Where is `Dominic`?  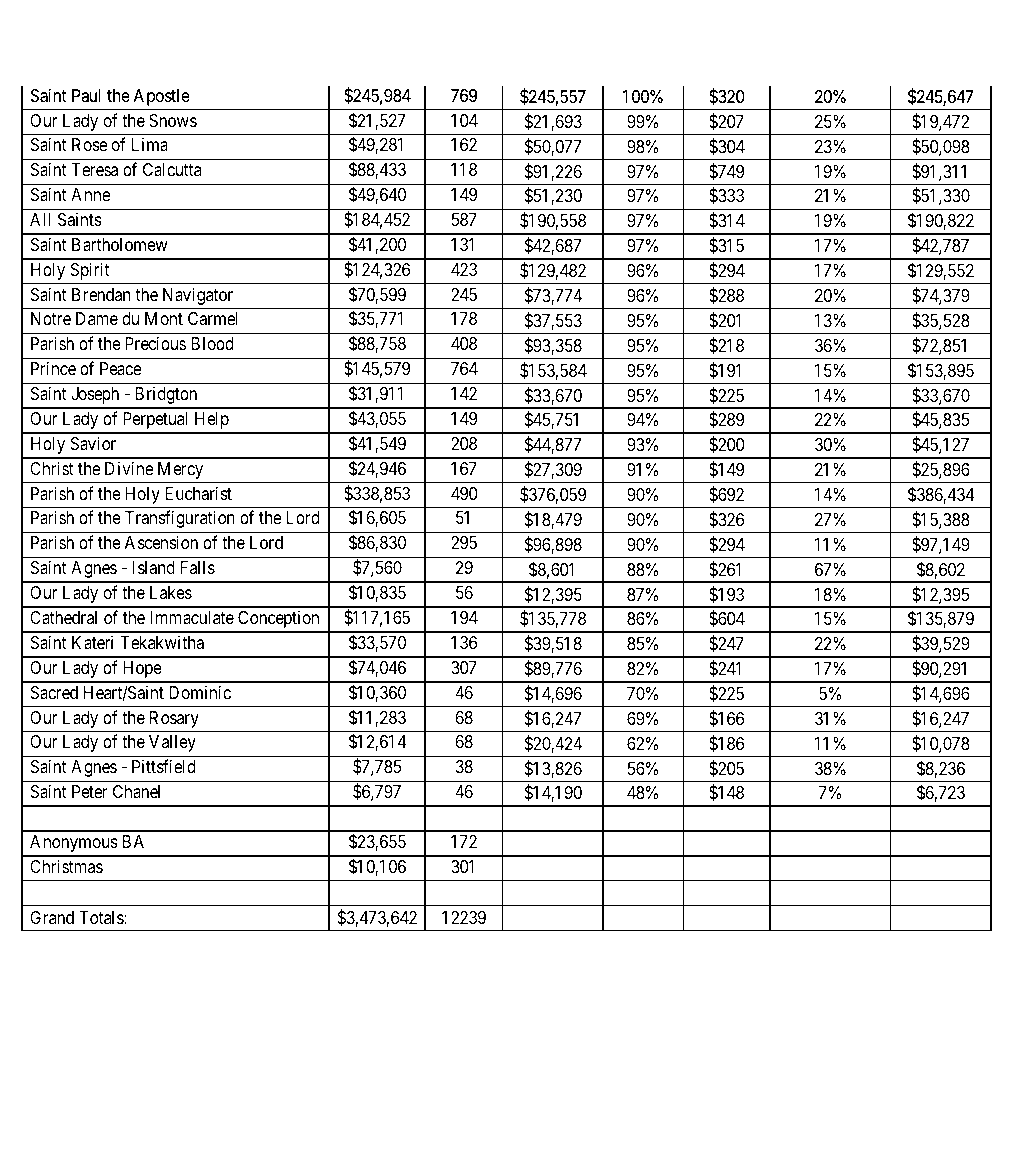 Dominic is located at coordinates (200, 692).
